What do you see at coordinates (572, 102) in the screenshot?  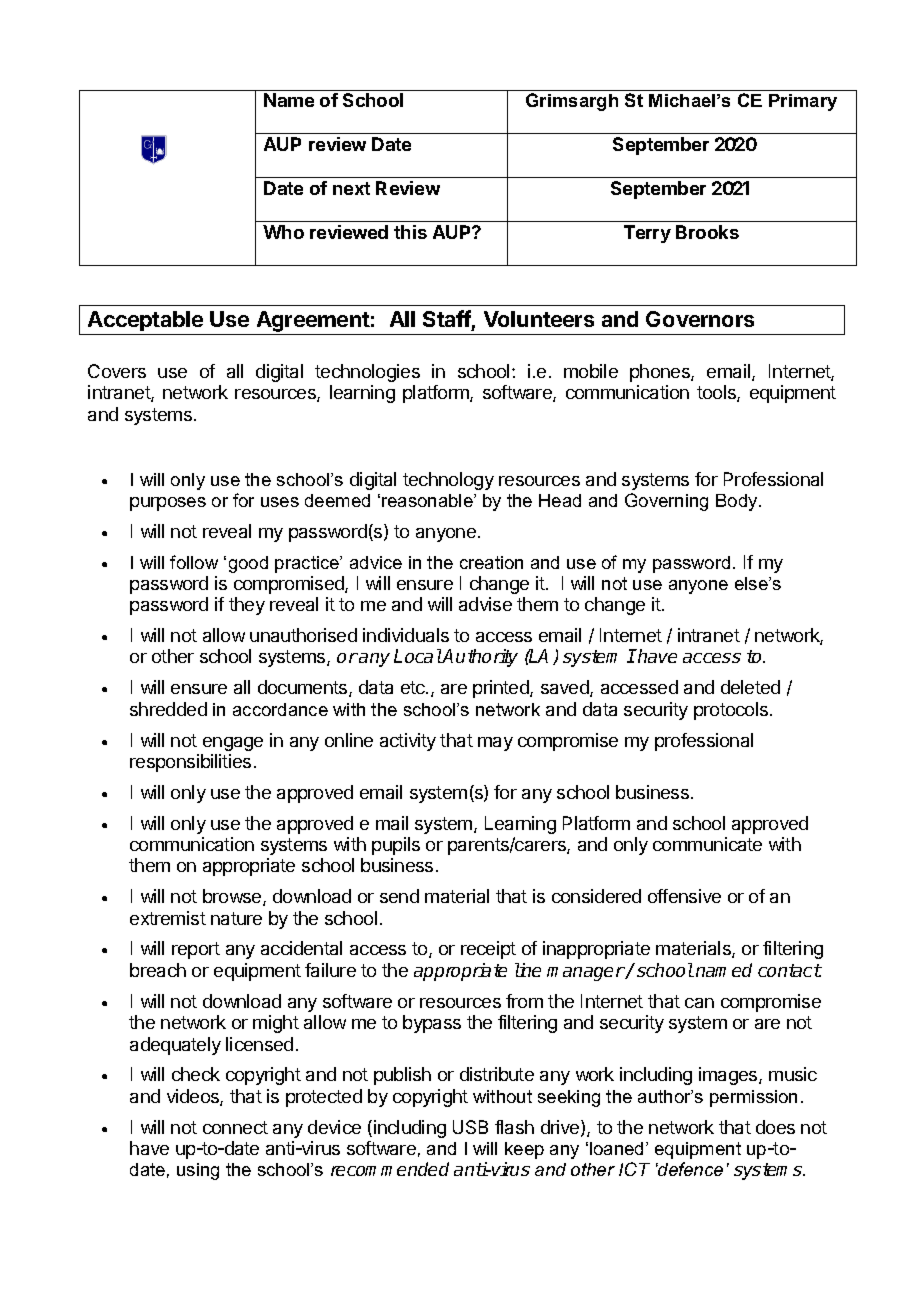 I see `Grimsargh` at bounding box center [572, 102].
